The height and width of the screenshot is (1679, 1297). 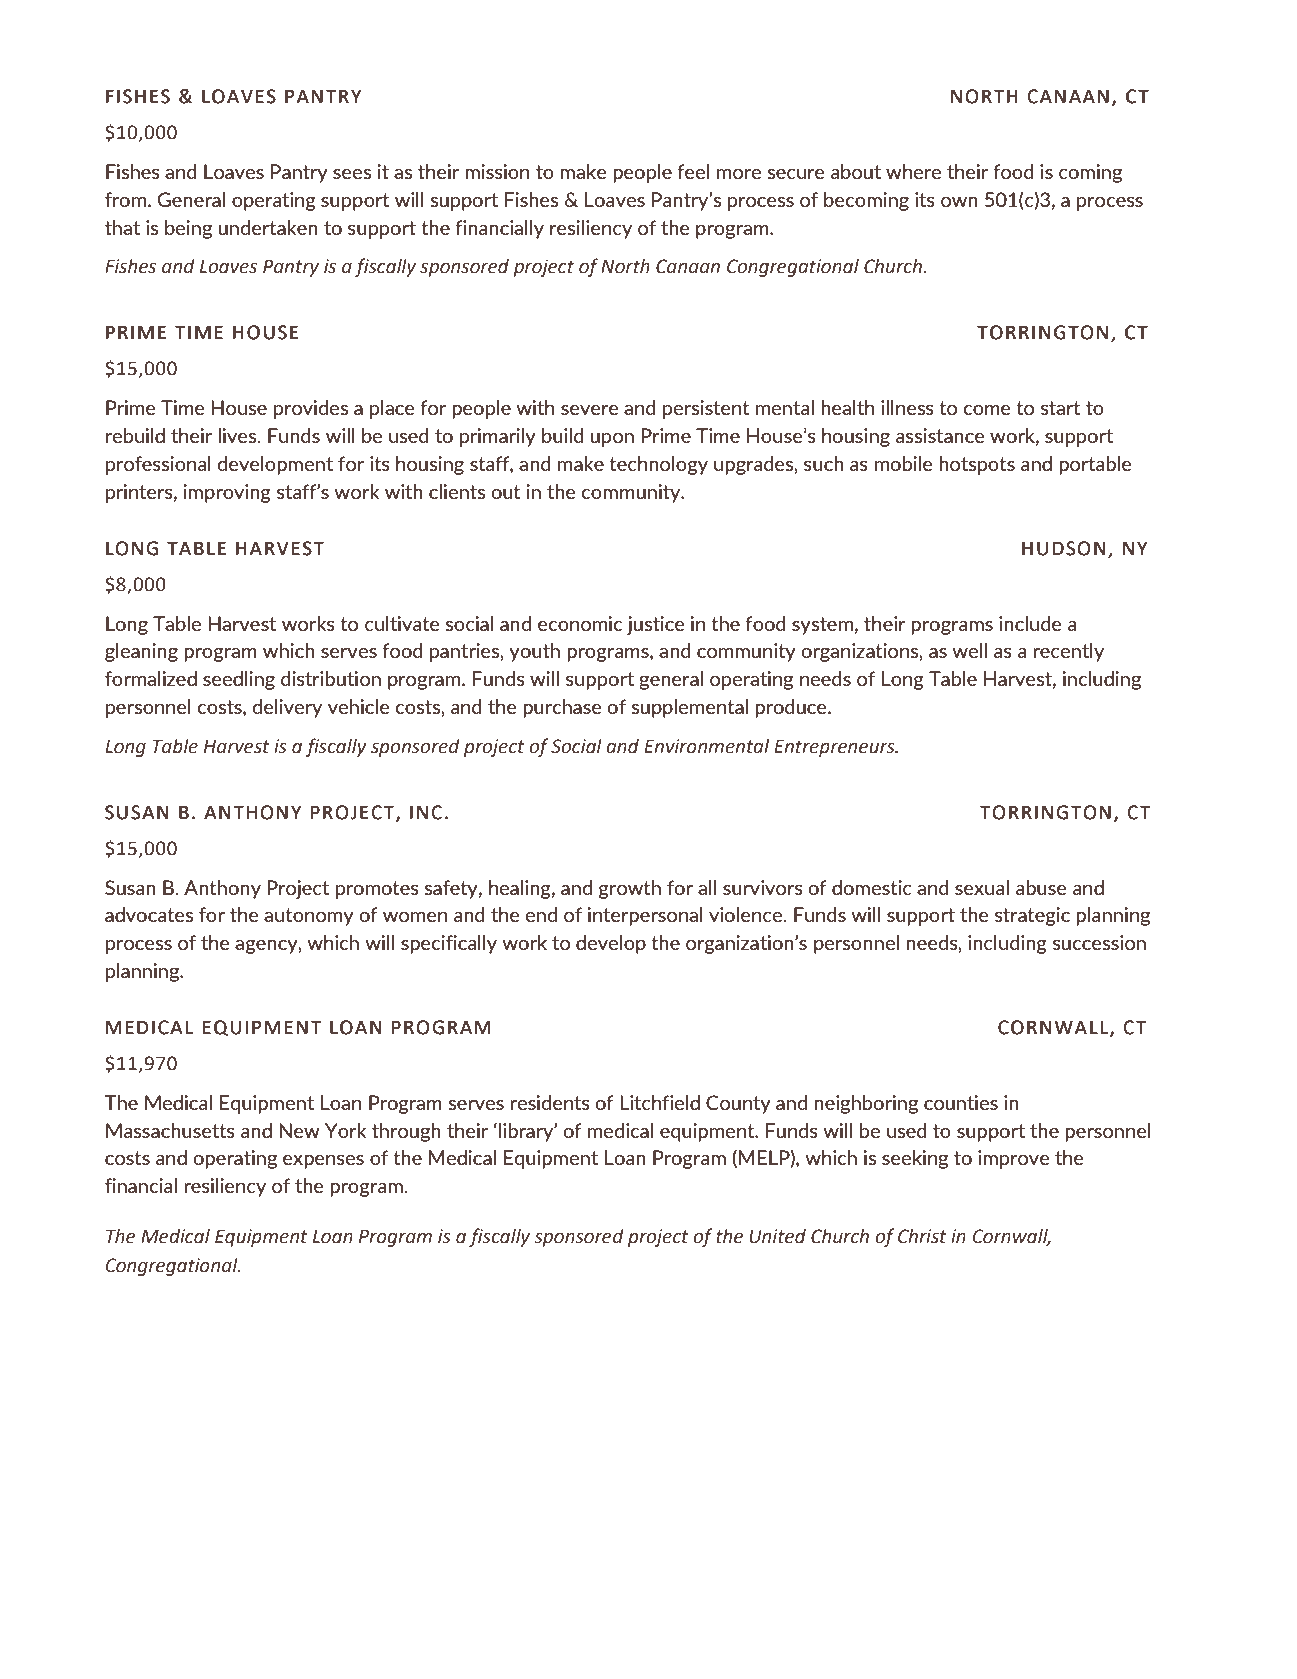 I want to click on autonomy, so click(x=309, y=917).
